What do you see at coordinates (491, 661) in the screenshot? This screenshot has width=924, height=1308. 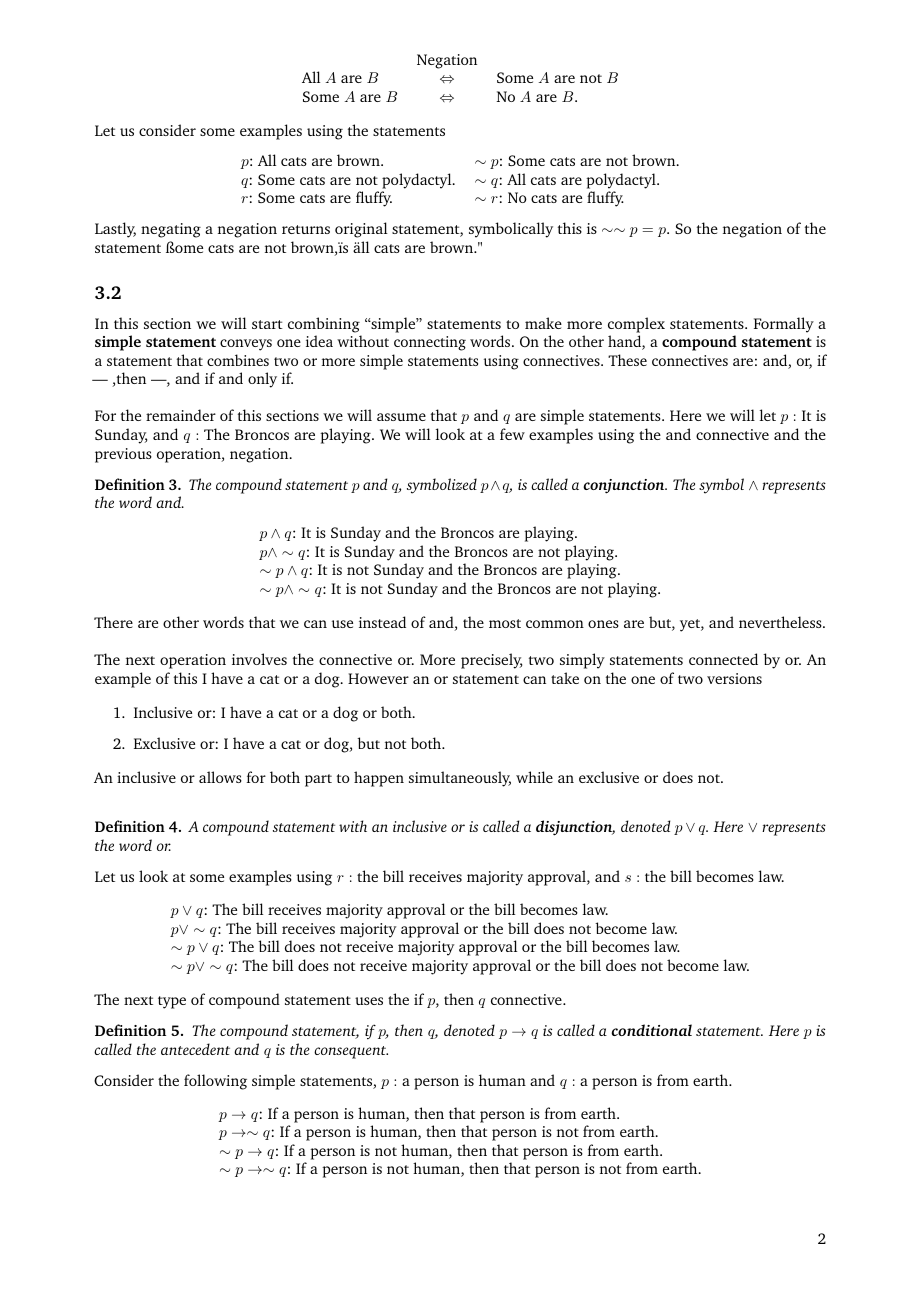 I see `precisely` at bounding box center [491, 661].
